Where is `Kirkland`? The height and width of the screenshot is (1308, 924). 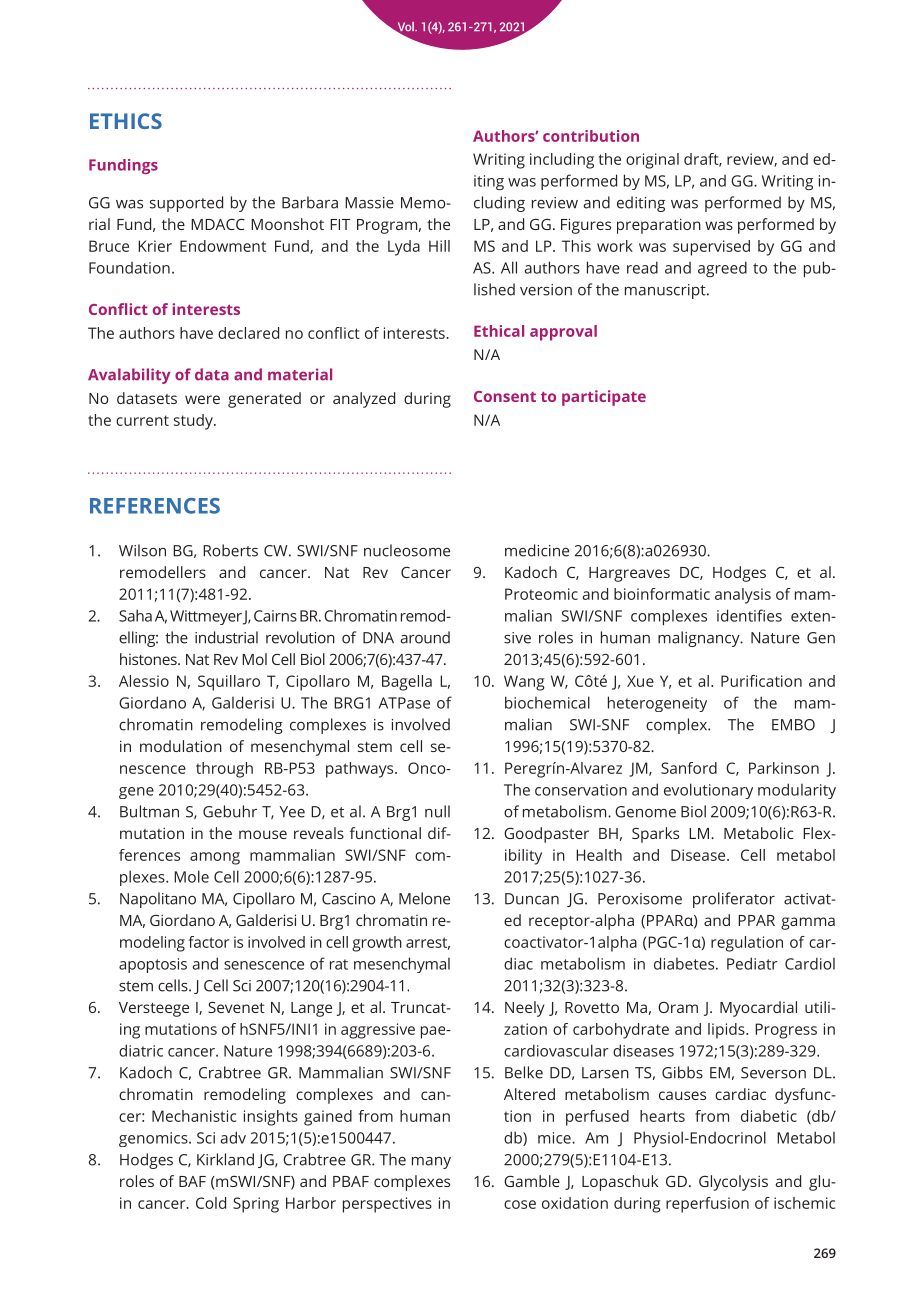 Kirkland is located at coordinates (225, 1159).
